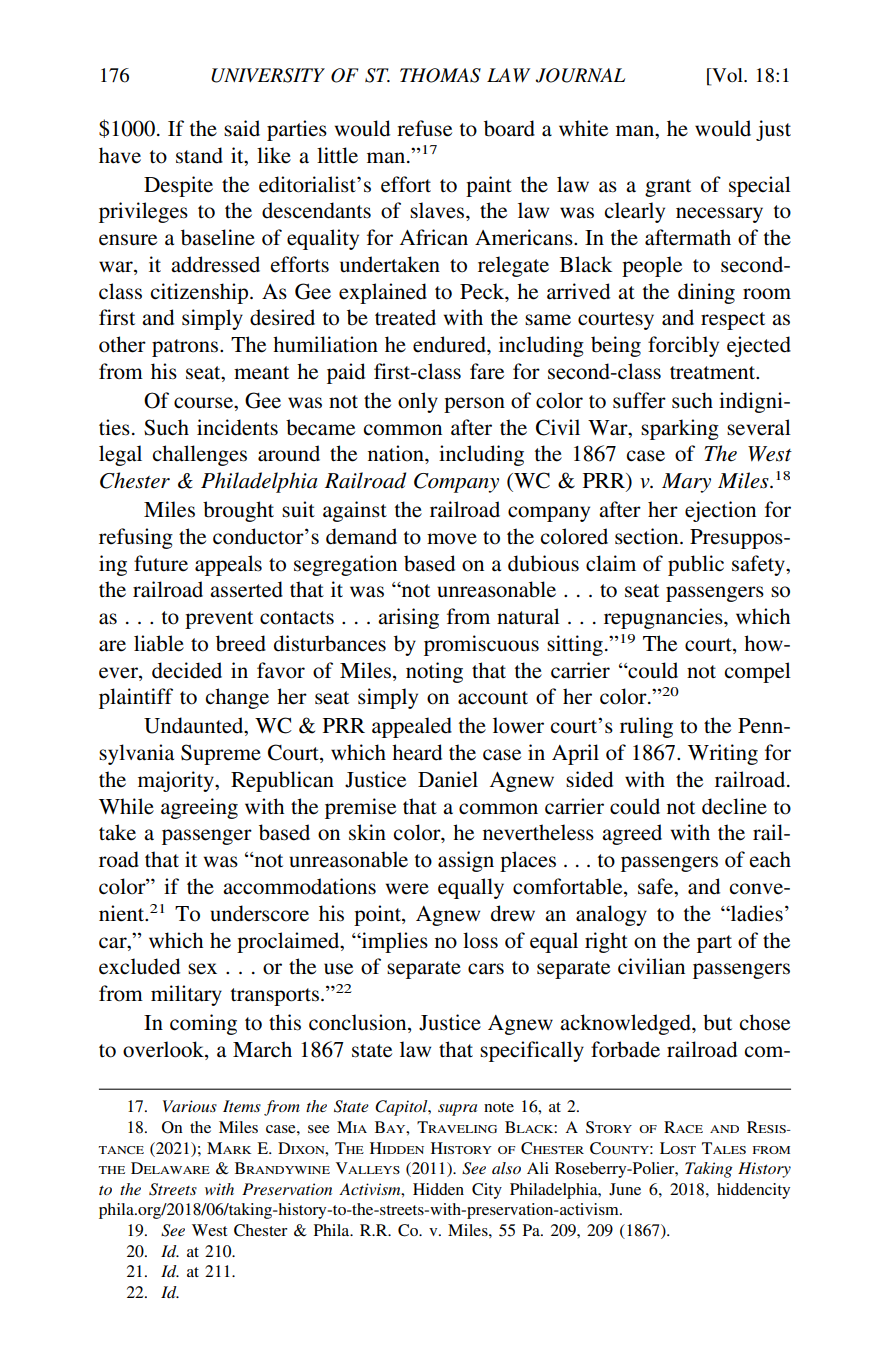 The image size is (890, 1372). What do you see at coordinates (417, 752) in the image?
I see `heard` at bounding box center [417, 752].
